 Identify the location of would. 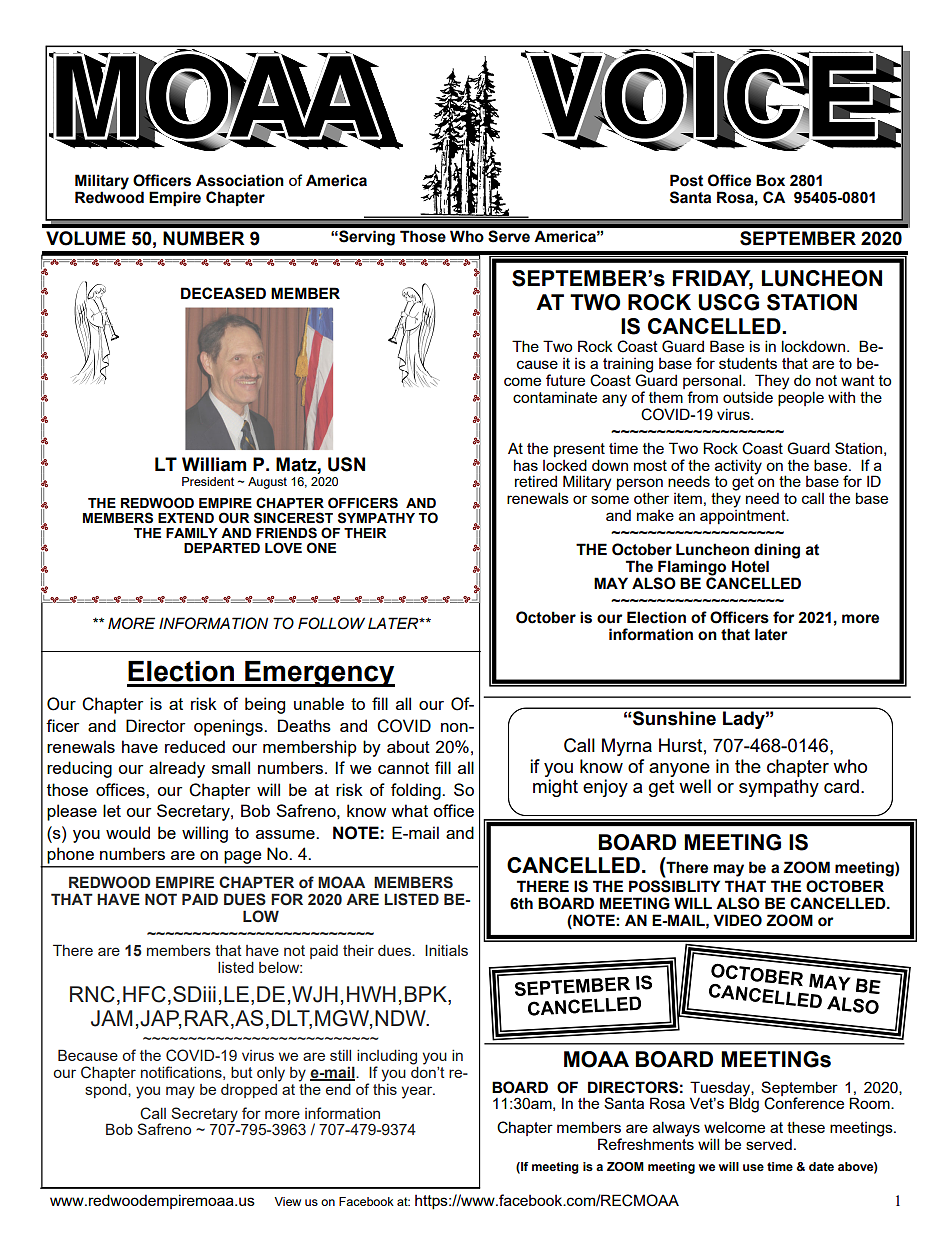
(128, 832).
